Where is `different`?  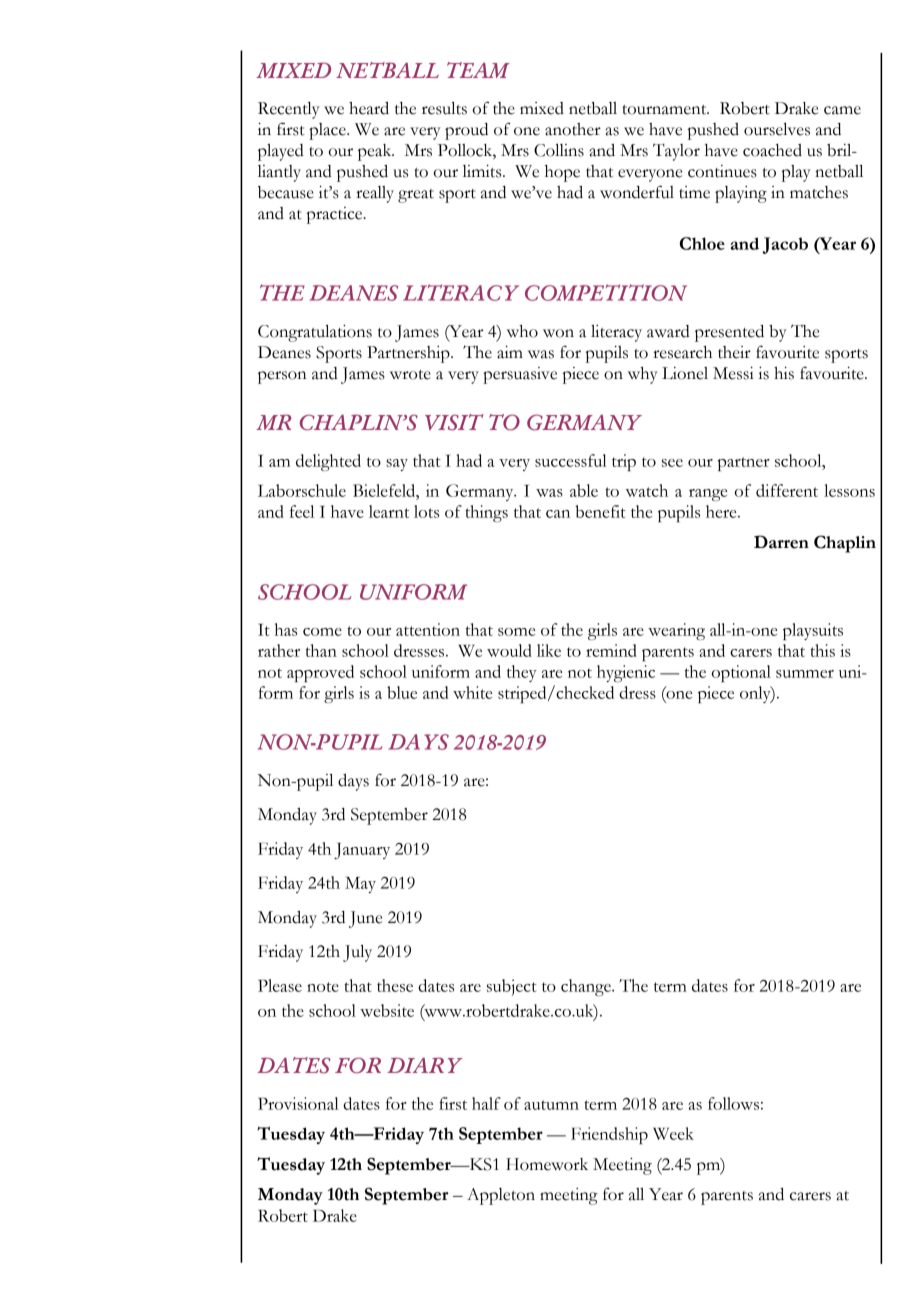
different is located at coordinates (787, 490).
